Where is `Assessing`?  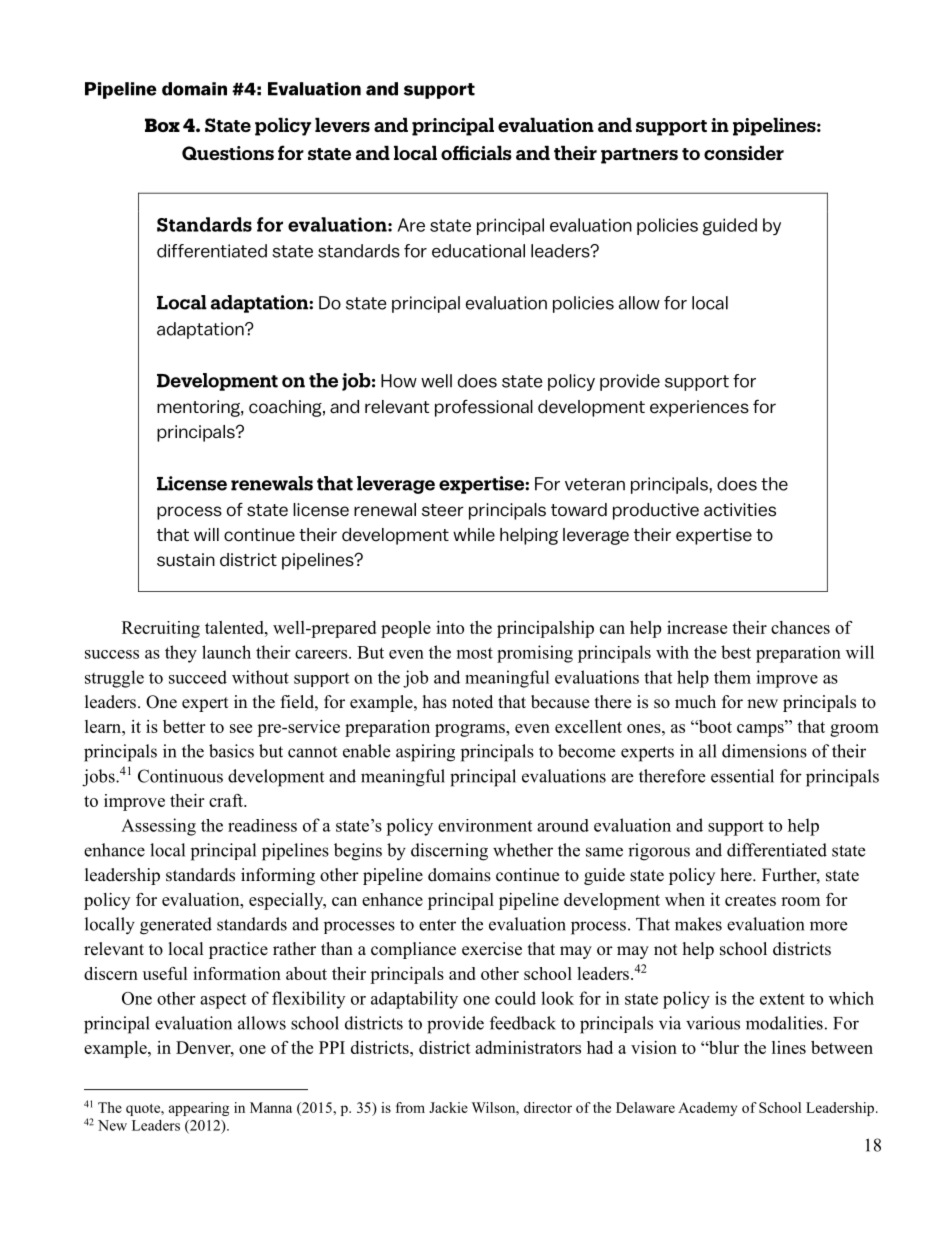
Assessing is located at coordinates (158, 827).
